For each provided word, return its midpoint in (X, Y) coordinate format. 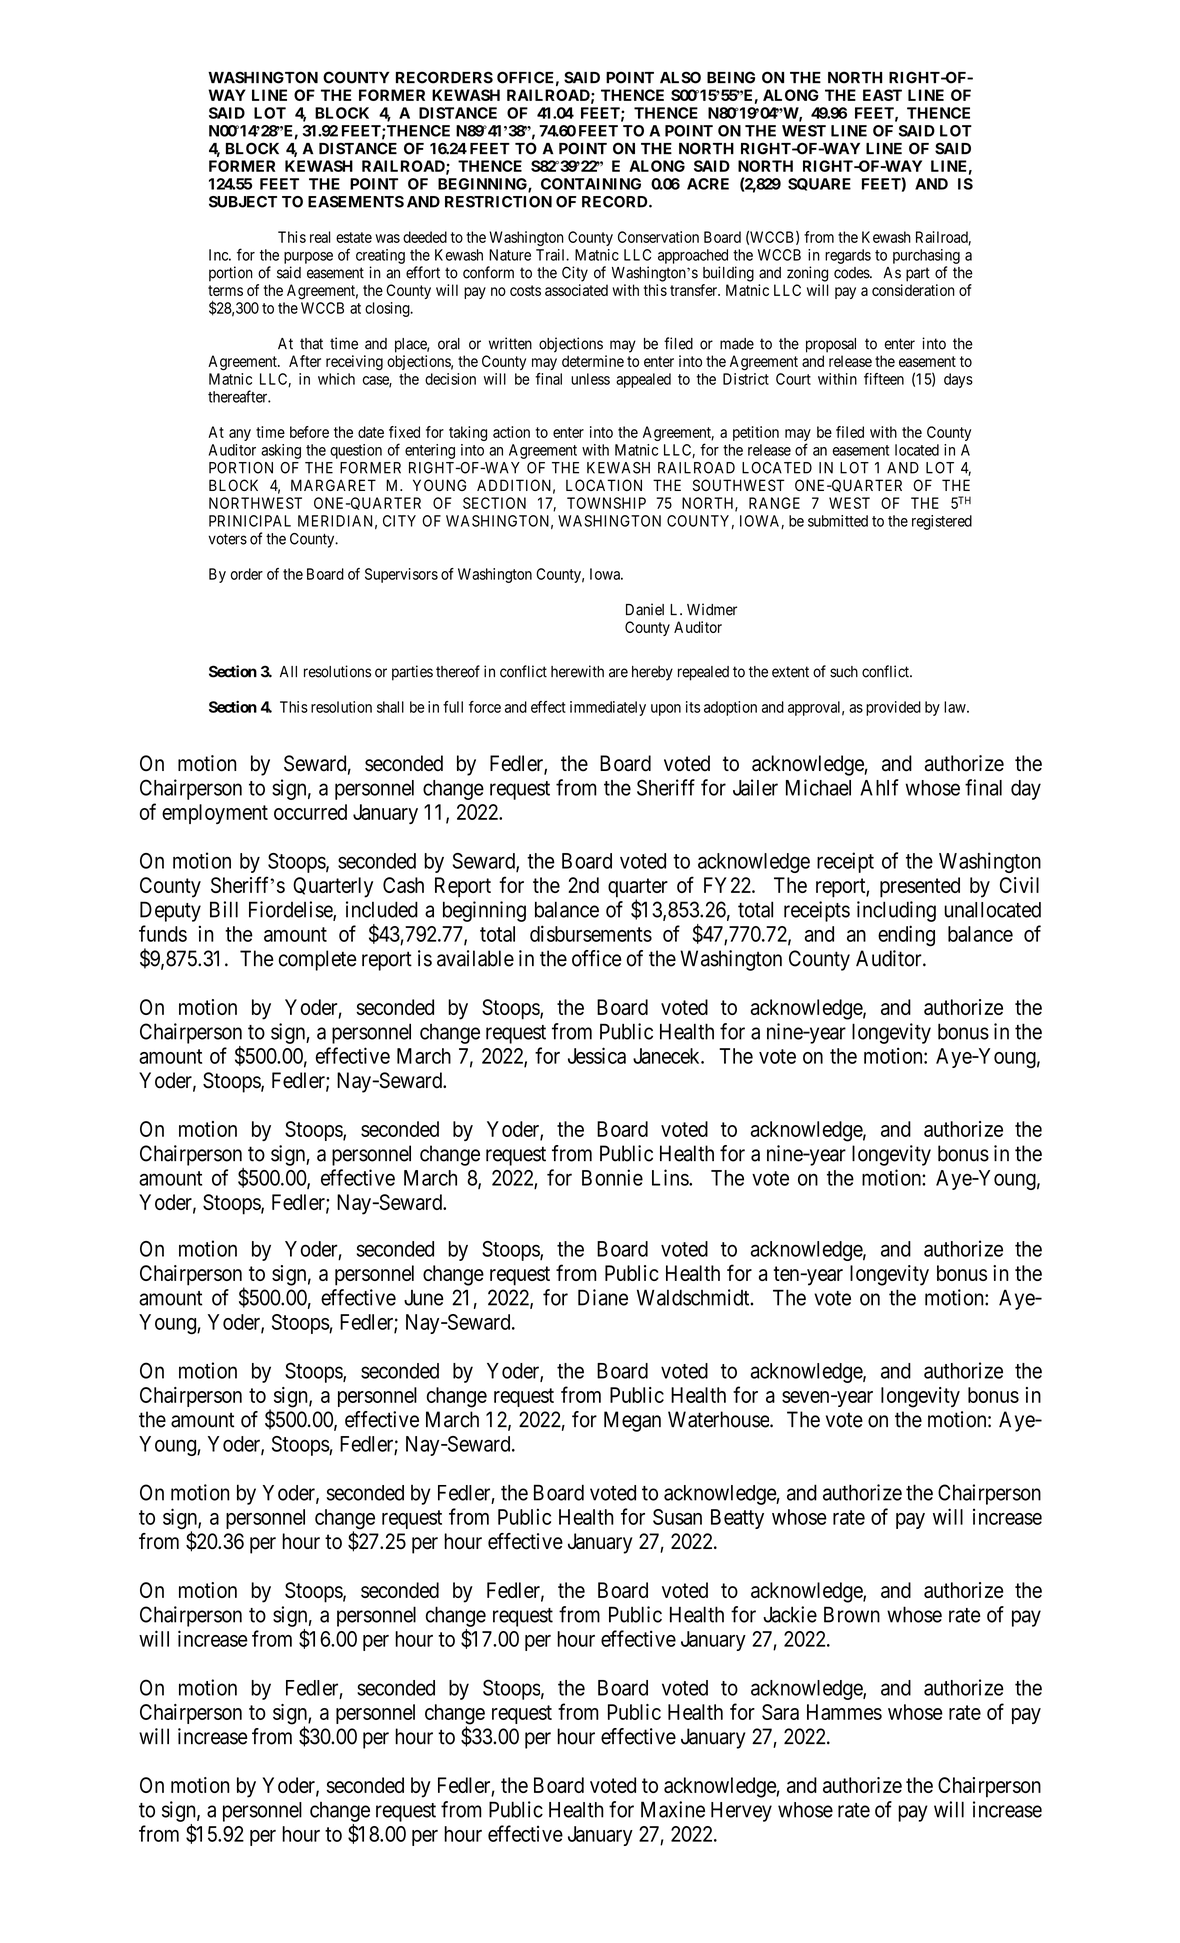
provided (893, 708)
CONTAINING (591, 184)
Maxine (673, 1809)
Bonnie (612, 1177)
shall (390, 707)
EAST (882, 95)
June (424, 1298)
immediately (608, 708)
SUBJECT (243, 202)
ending (906, 936)
